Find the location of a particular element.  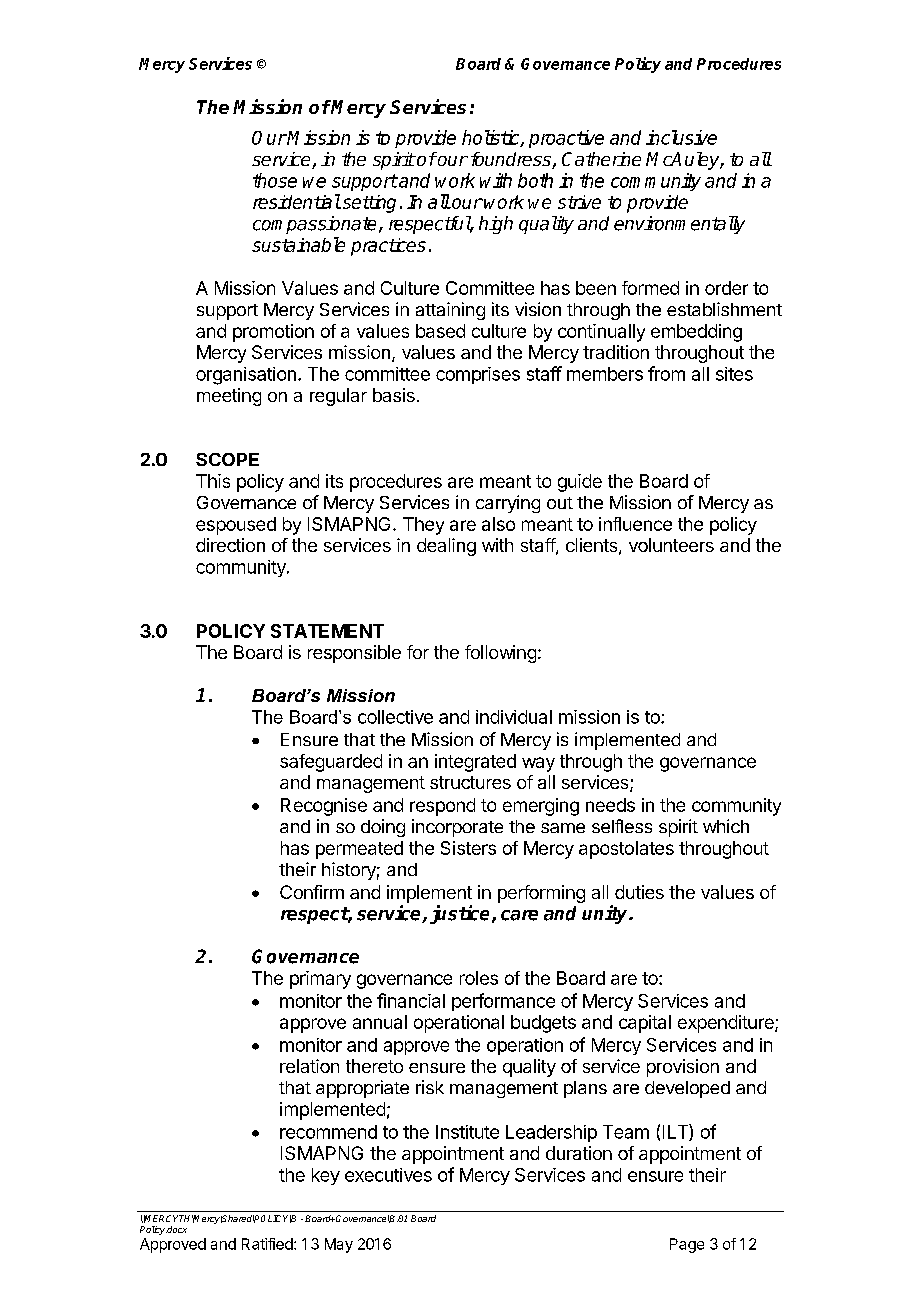

following is located at coordinates (500, 654).
